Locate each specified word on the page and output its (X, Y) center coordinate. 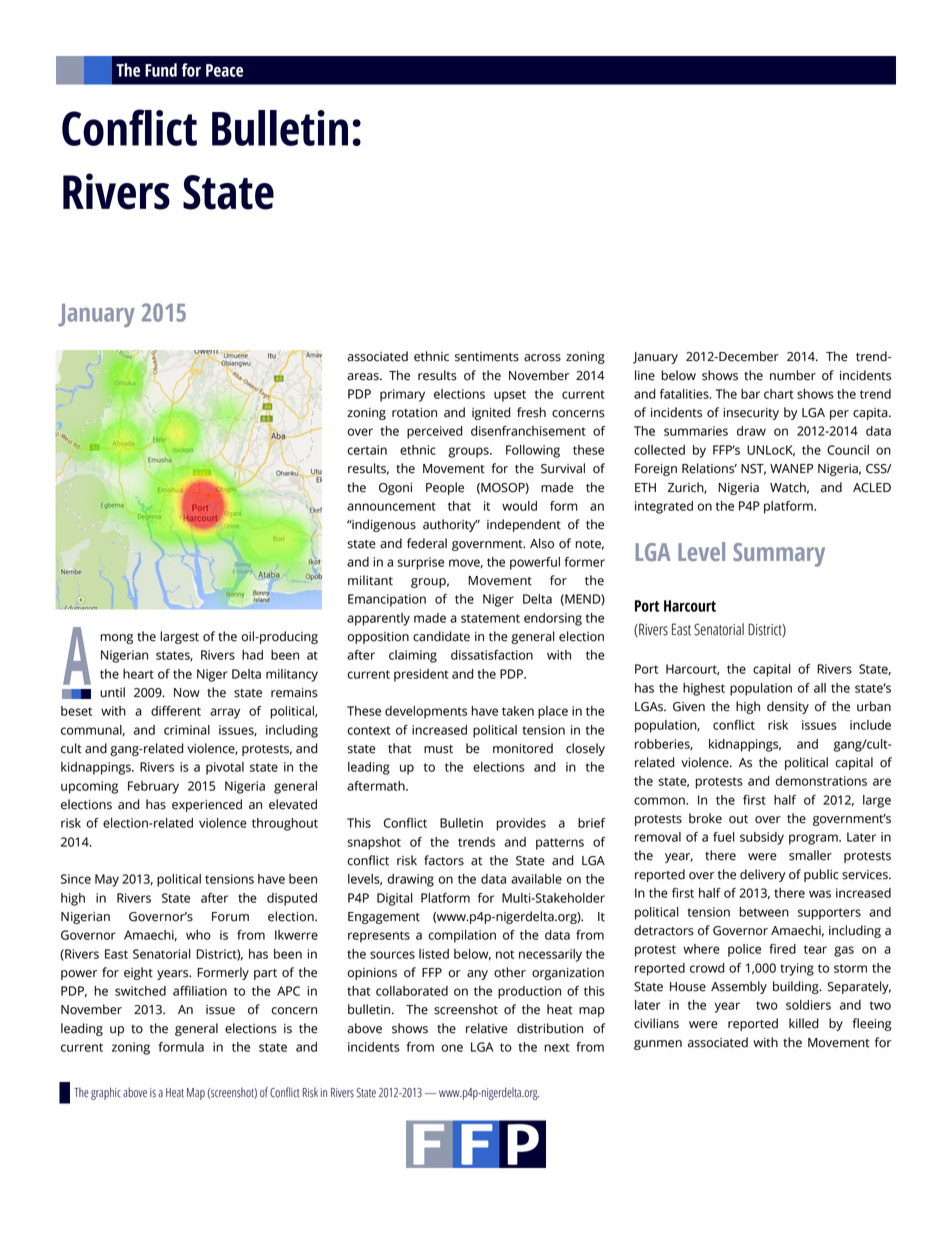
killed (804, 1023)
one (452, 1048)
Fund (161, 70)
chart (779, 394)
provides (521, 824)
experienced (207, 805)
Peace (224, 70)
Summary (779, 555)
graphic (106, 1093)
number (793, 375)
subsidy (762, 838)
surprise (420, 563)
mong (116, 639)
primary (402, 395)
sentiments (487, 357)
